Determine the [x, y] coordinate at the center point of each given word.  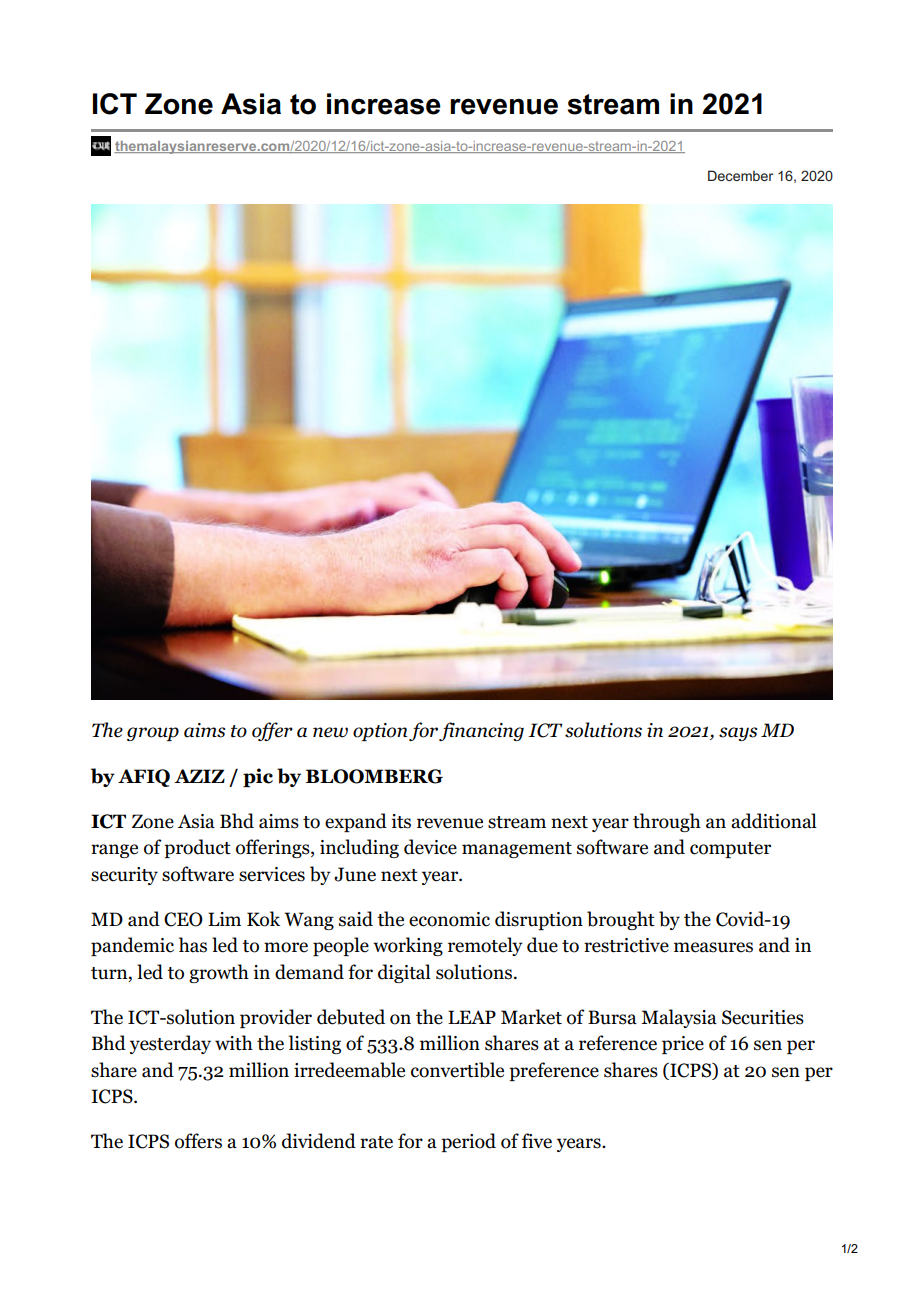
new [330, 732]
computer [730, 850]
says [738, 734]
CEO [183, 919]
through [667, 822]
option [380, 732]
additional [774, 821]
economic [449, 919]
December [740, 175]
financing [481, 731]
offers [198, 1141]
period [468, 1142]
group [153, 734]
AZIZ [199, 776]
